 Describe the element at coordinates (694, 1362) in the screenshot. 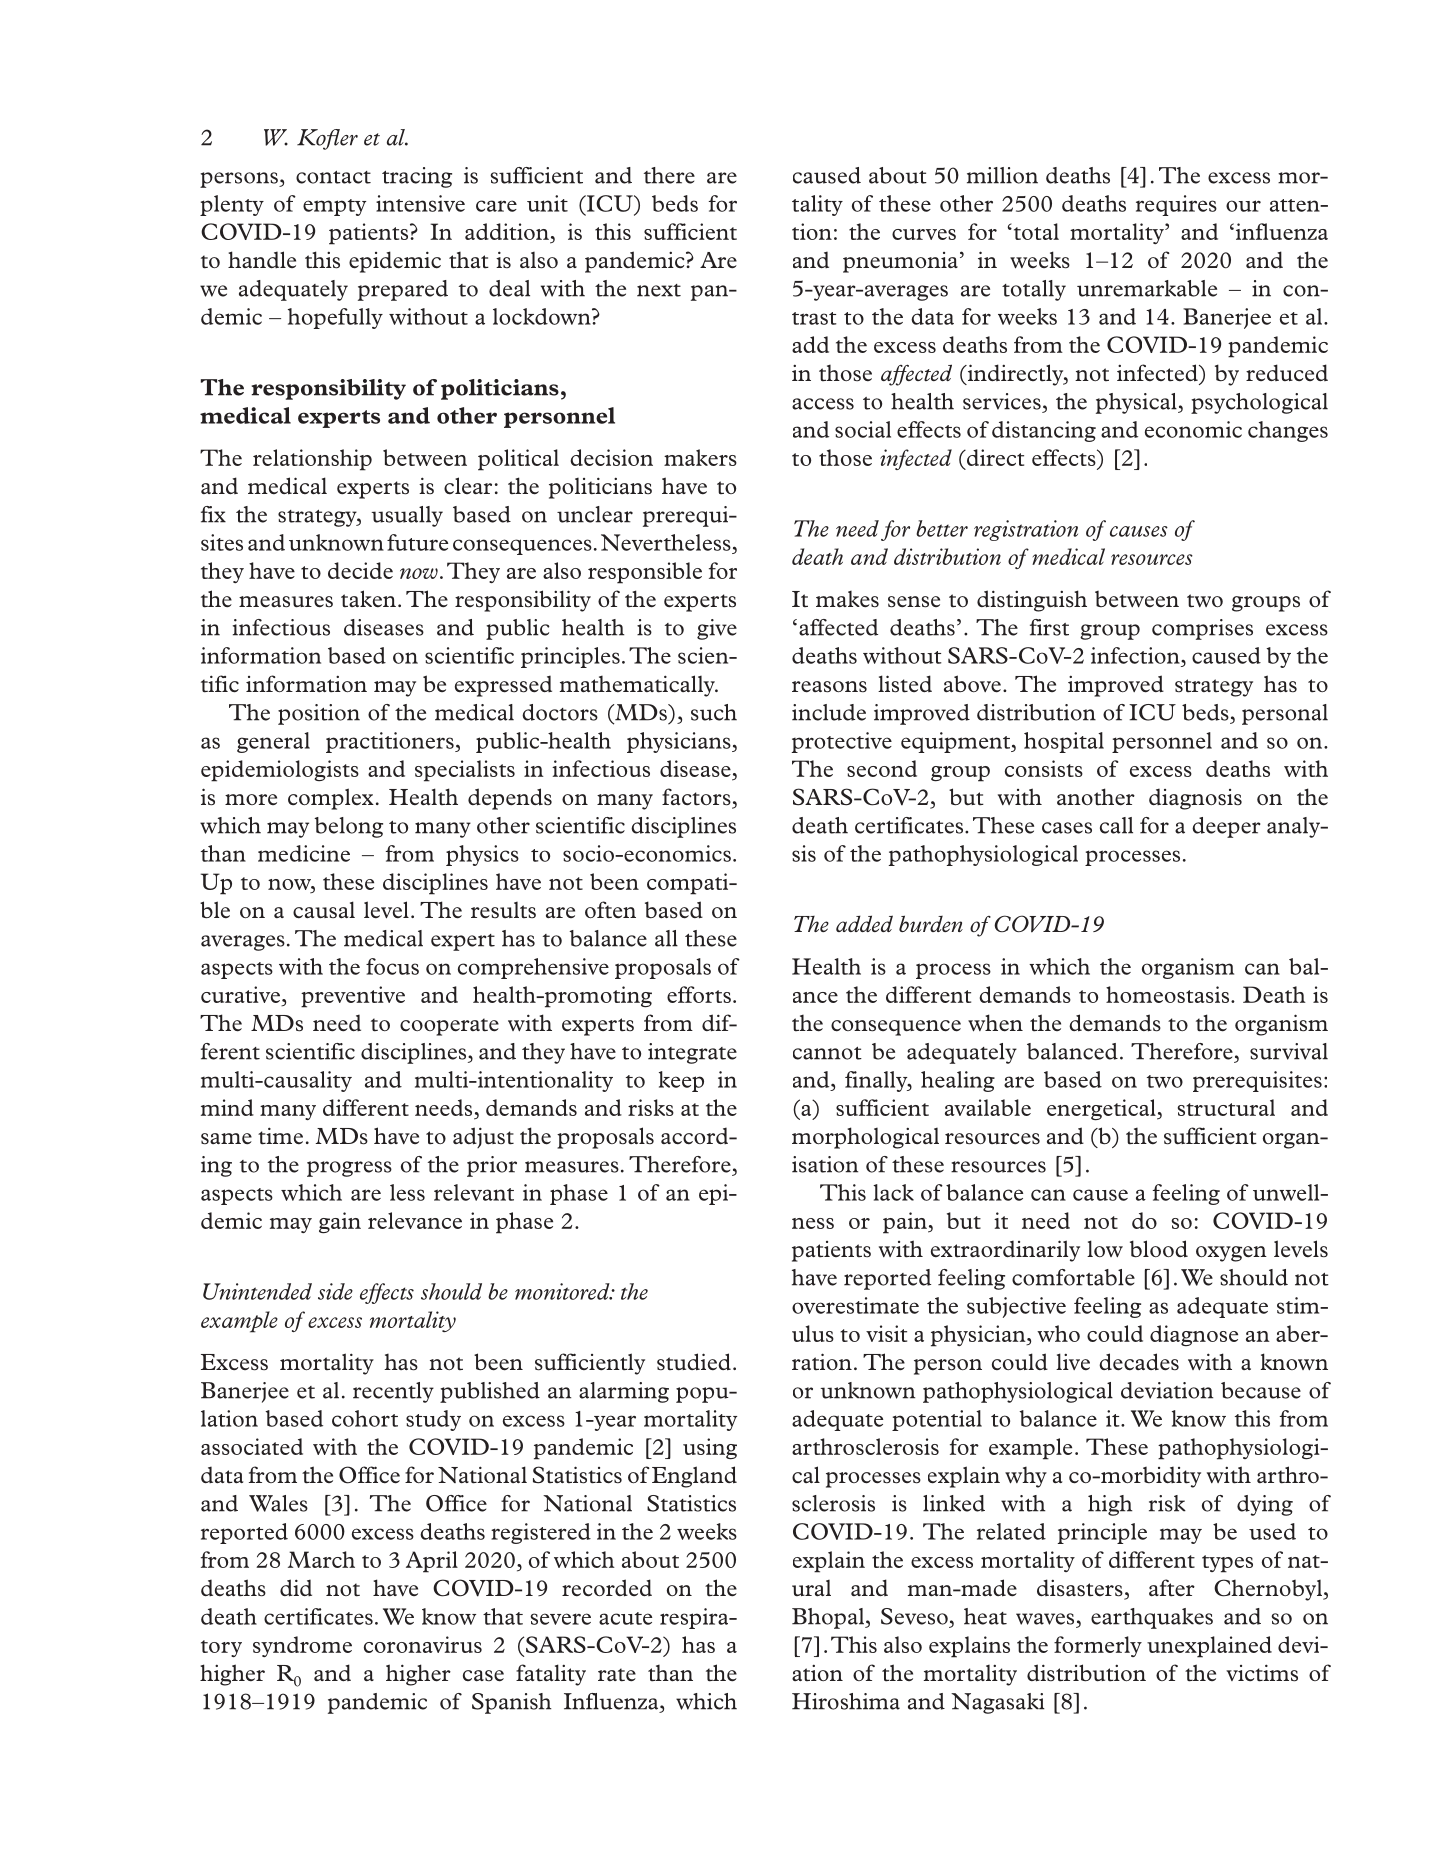

I see `studied` at that location.
